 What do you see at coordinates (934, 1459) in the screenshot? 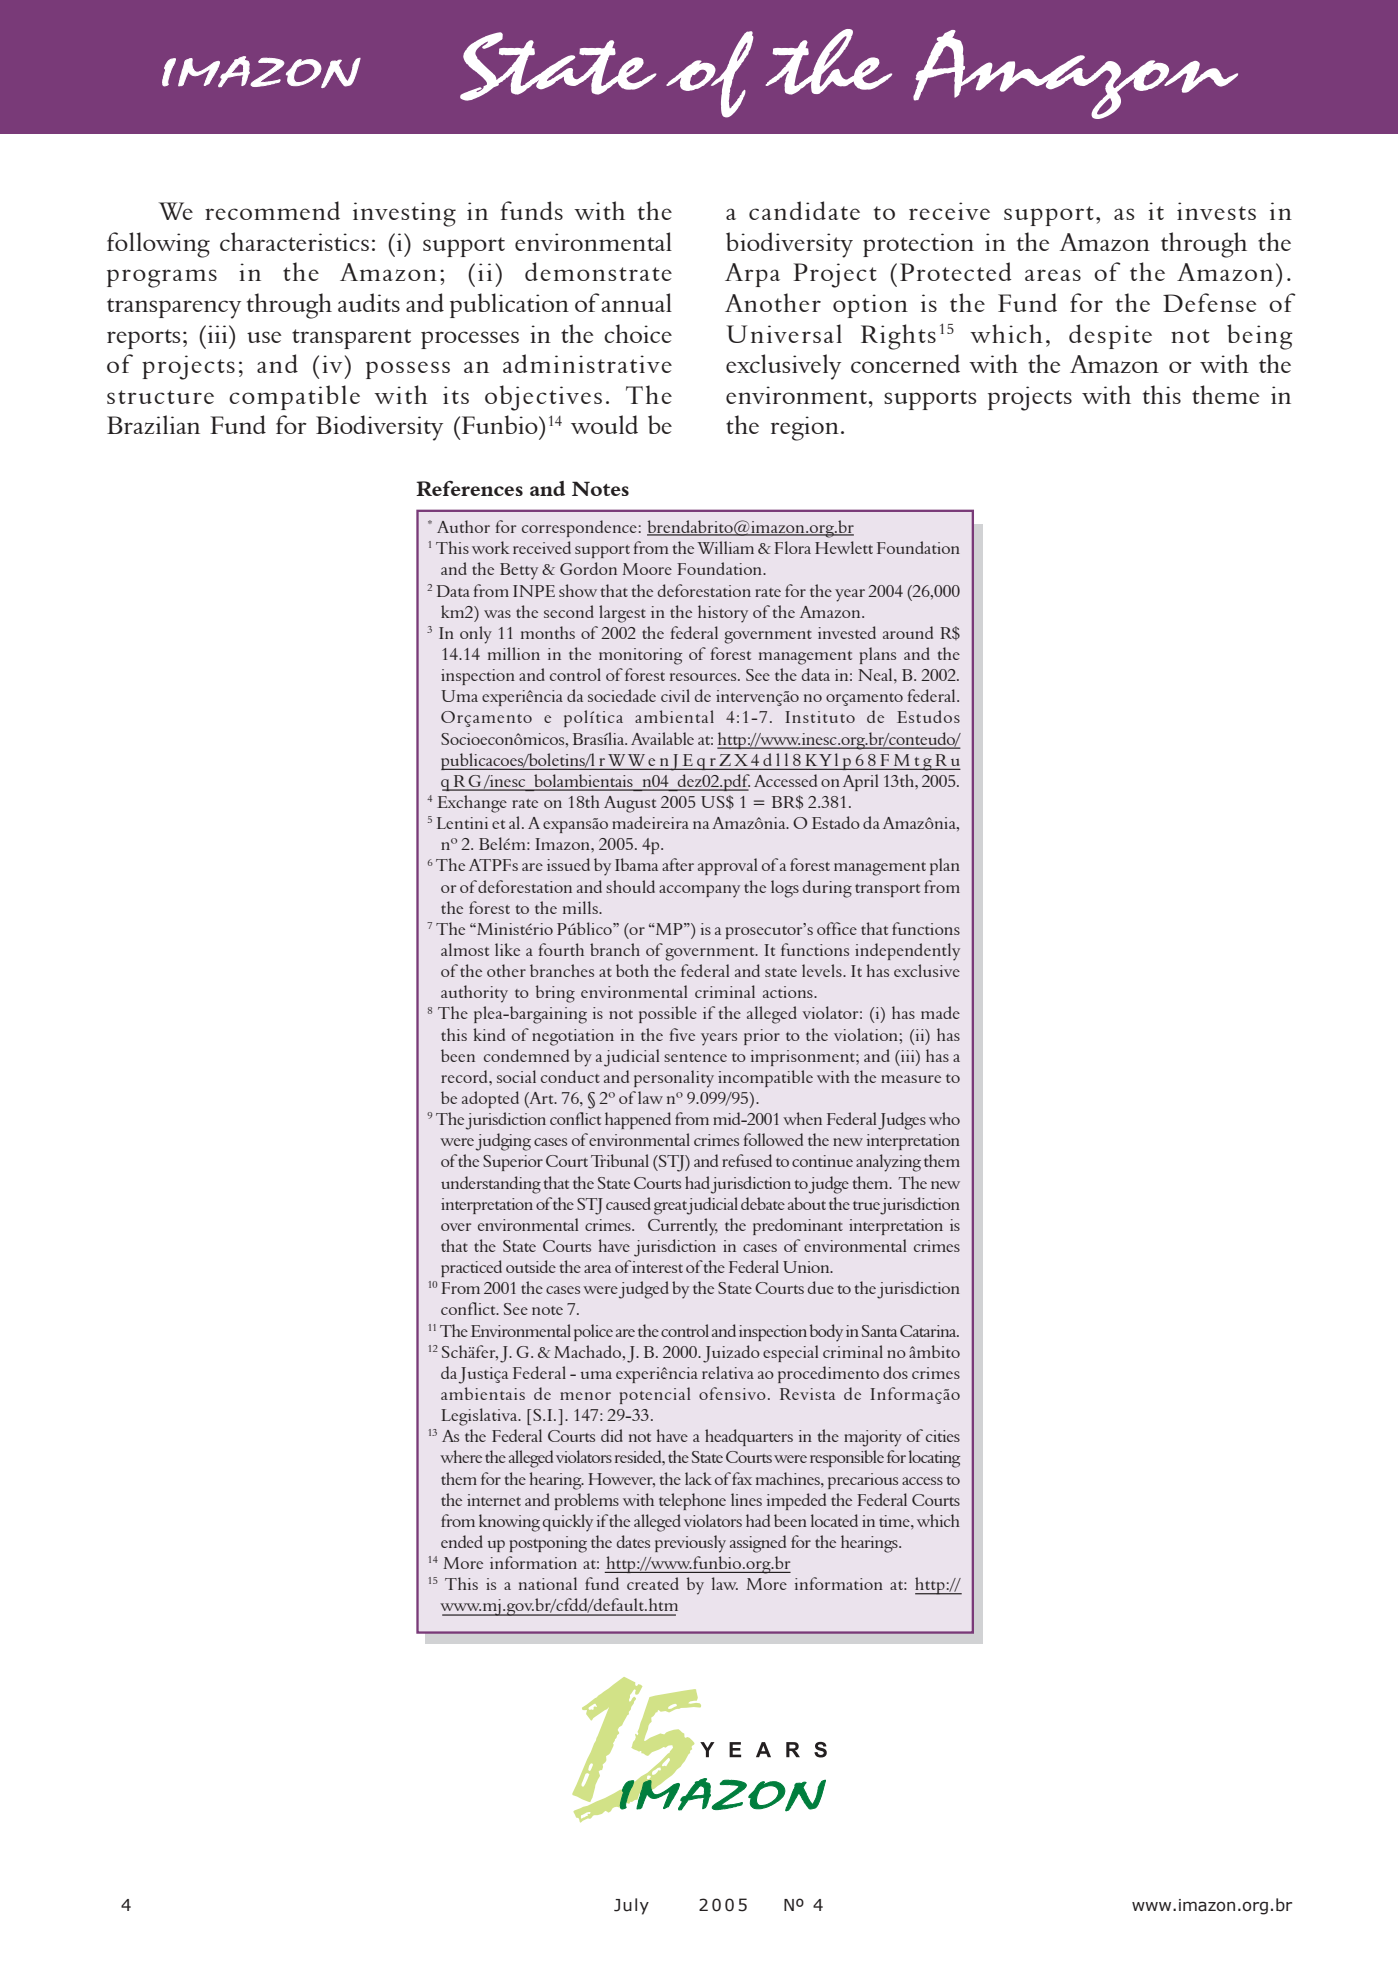
I see `locating` at bounding box center [934, 1459].
